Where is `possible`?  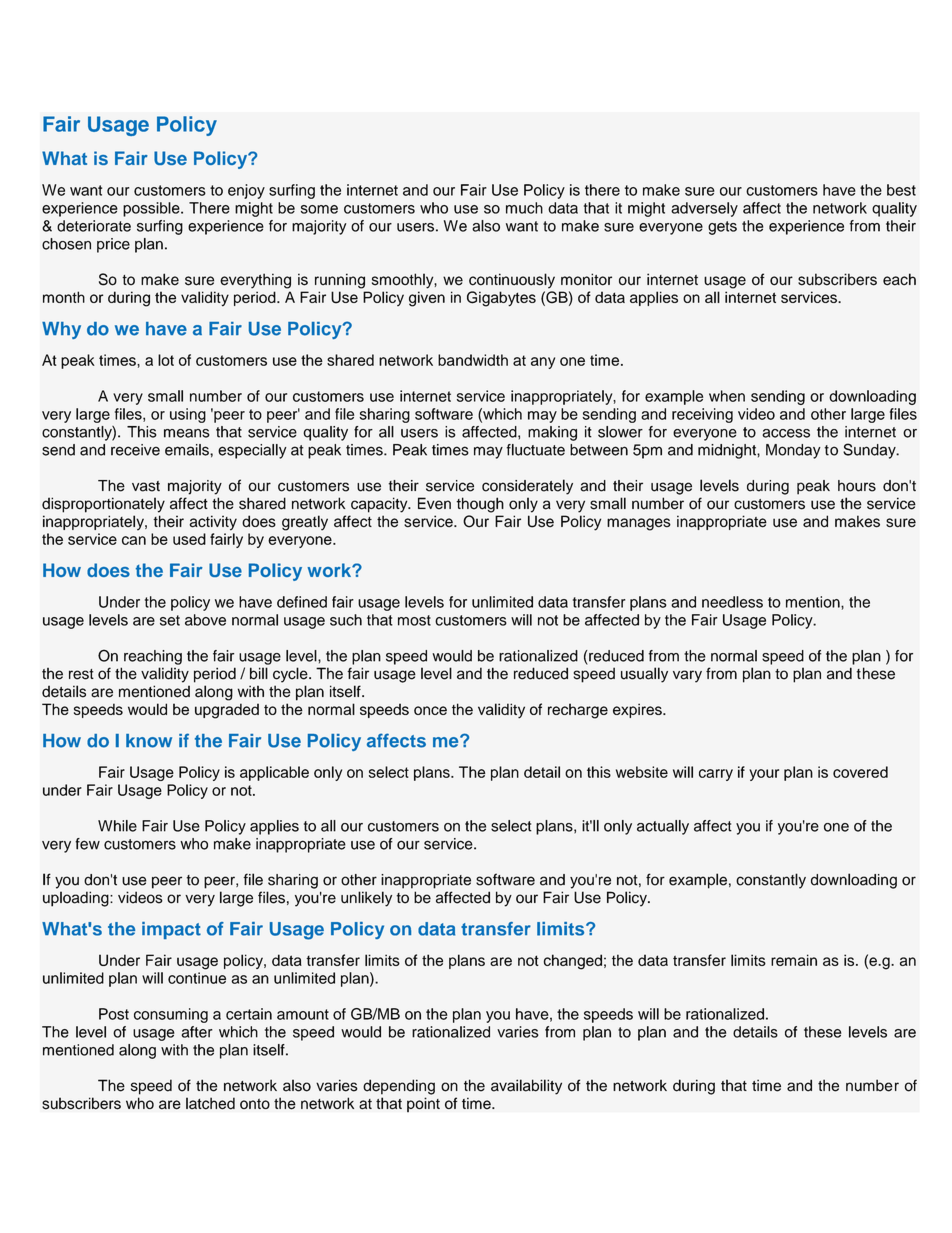
possible is located at coordinates (152, 209).
